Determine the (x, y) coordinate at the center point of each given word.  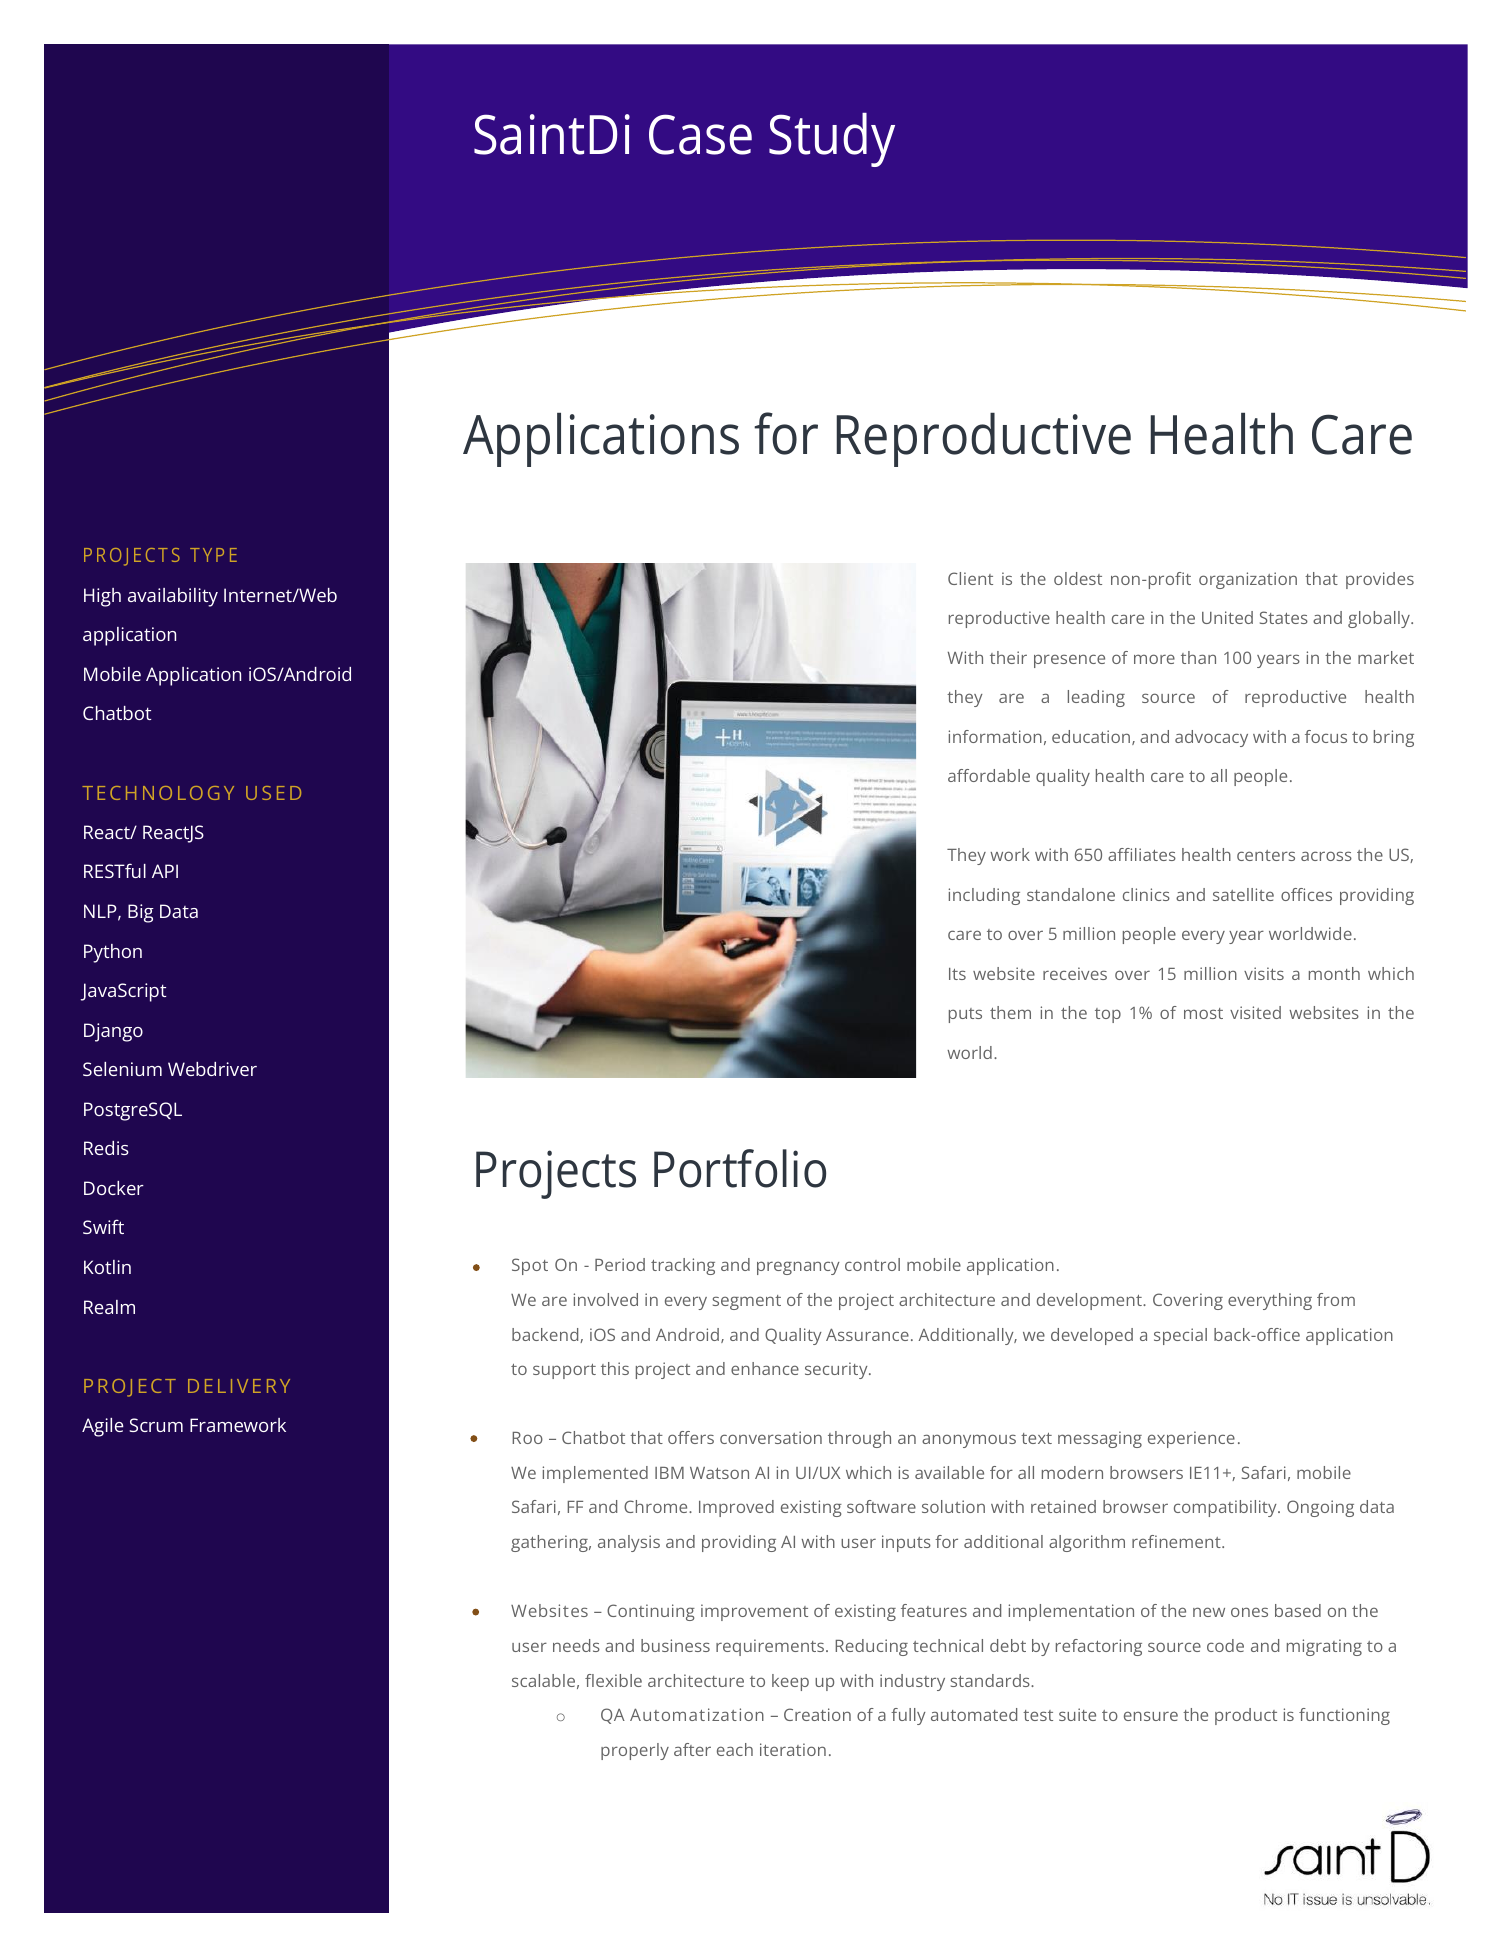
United (1227, 617)
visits (1264, 973)
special (1180, 1336)
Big (141, 913)
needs (576, 1645)
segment (747, 1302)
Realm (109, 1307)
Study (832, 140)
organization (1248, 580)
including (984, 896)
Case (700, 134)
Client (970, 578)
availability (173, 597)
